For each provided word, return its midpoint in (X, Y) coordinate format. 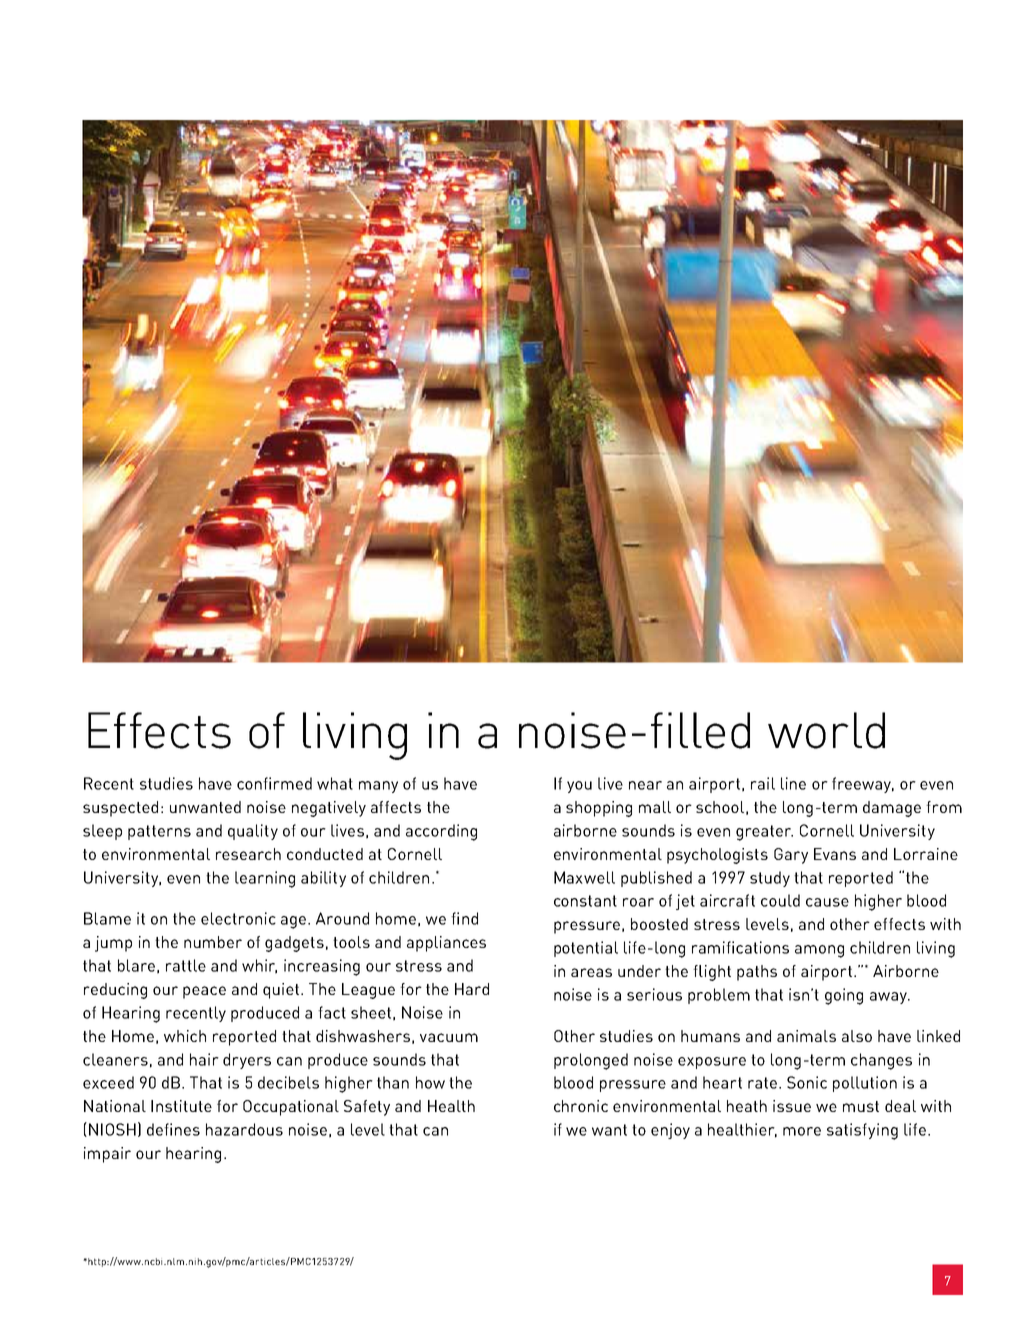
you (579, 787)
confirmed (274, 783)
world (826, 730)
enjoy (670, 1131)
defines (173, 1129)
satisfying (862, 1131)
